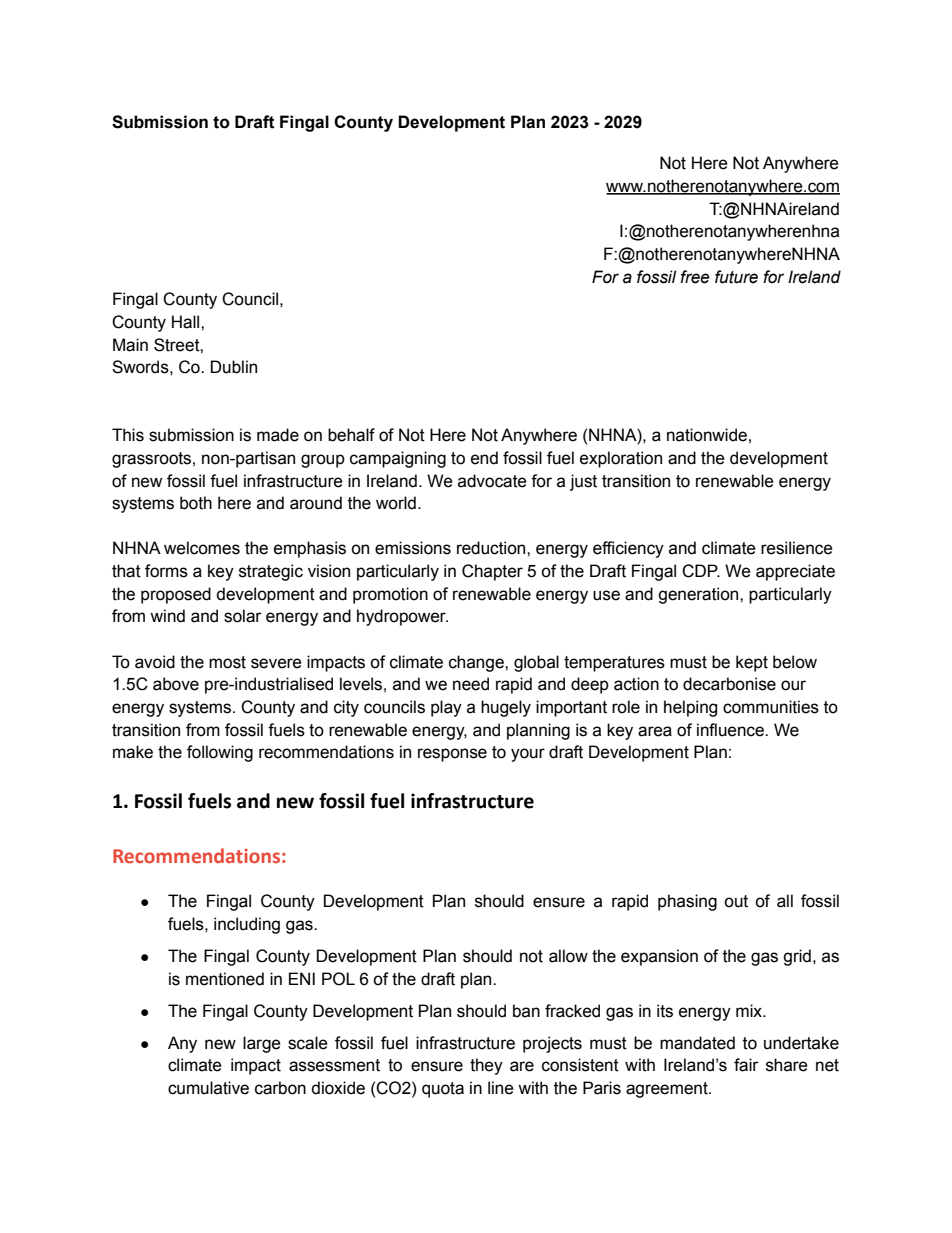  What do you see at coordinates (486, 1066) in the image?
I see `they` at bounding box center [486, 1066].
